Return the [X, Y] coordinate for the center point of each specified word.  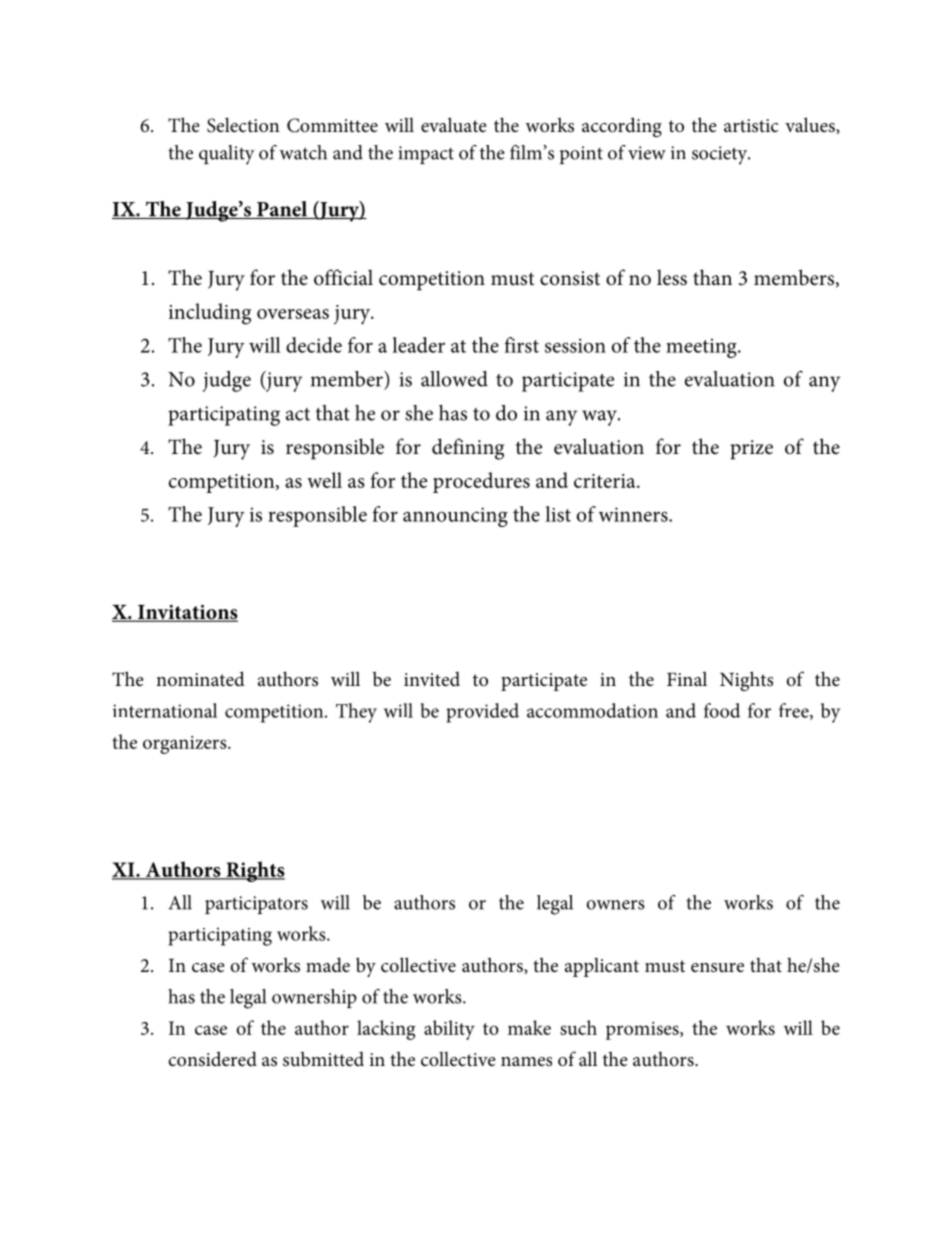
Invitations [187, 613]
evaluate [454, 124]
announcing [455, 517]
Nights [746, 681]
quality [227, 155]
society [721, 155]
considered [212, 1059]
